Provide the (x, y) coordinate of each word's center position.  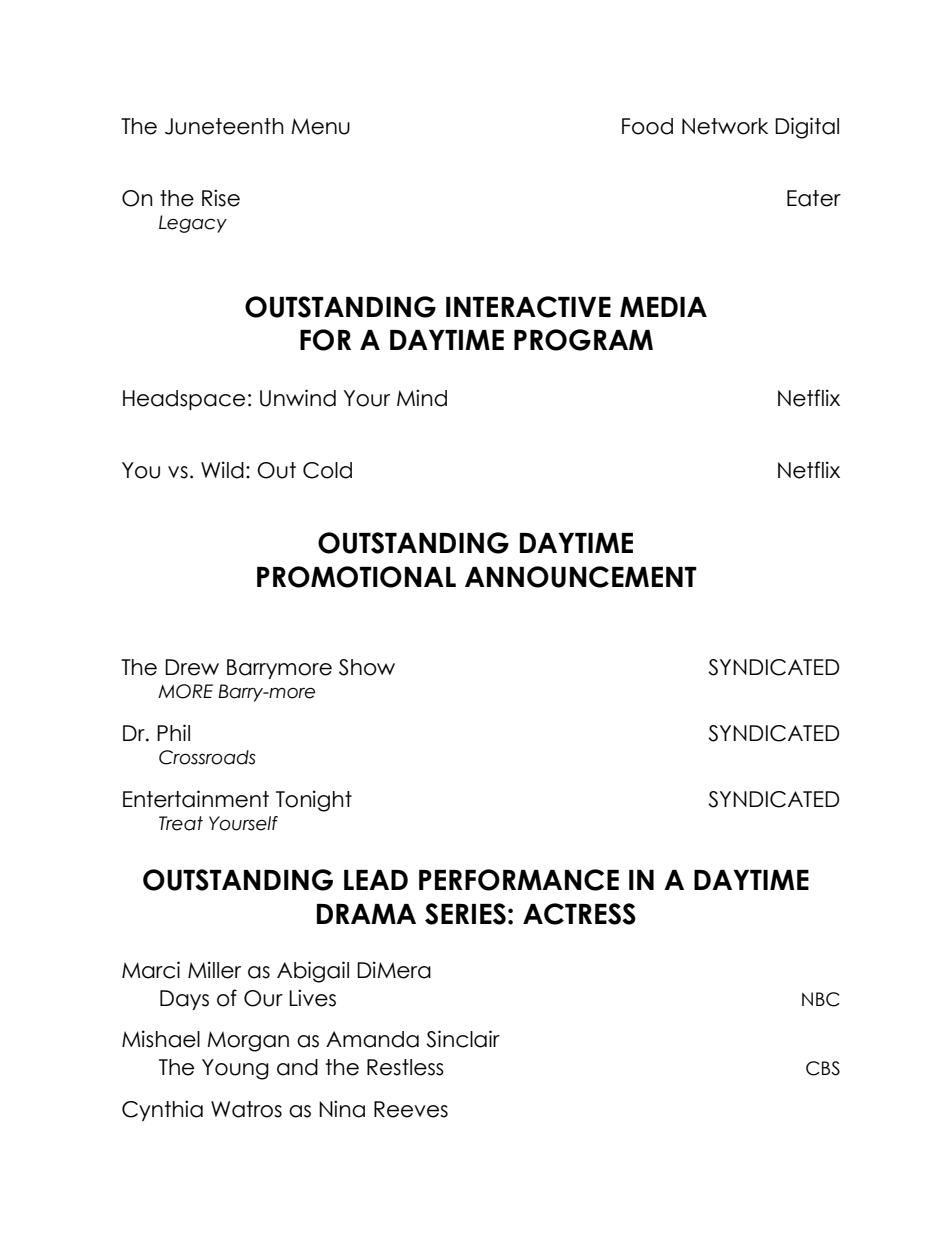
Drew (192, 667)
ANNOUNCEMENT (581, 577)
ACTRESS (579, 914)
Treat (181, 823)
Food (647, 126)
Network (725, 126)
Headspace (184, 400)
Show (367, 667)
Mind (422, 398)
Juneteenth (224, 126)
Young (235, 1069)
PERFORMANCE (519, 880)
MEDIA (663, 307)
